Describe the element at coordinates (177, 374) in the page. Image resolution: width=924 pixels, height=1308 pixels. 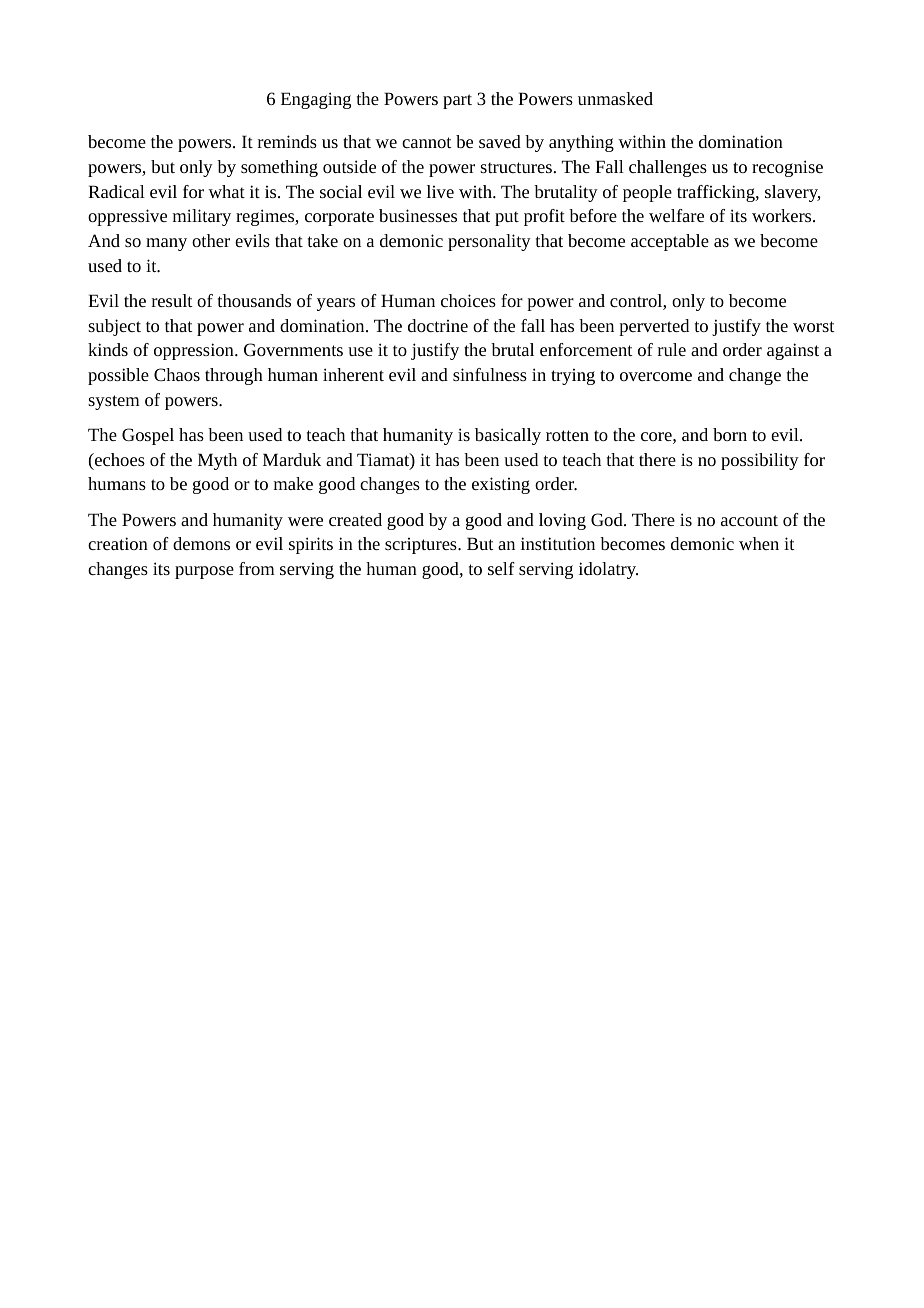
I see `Chaos` at that location.
